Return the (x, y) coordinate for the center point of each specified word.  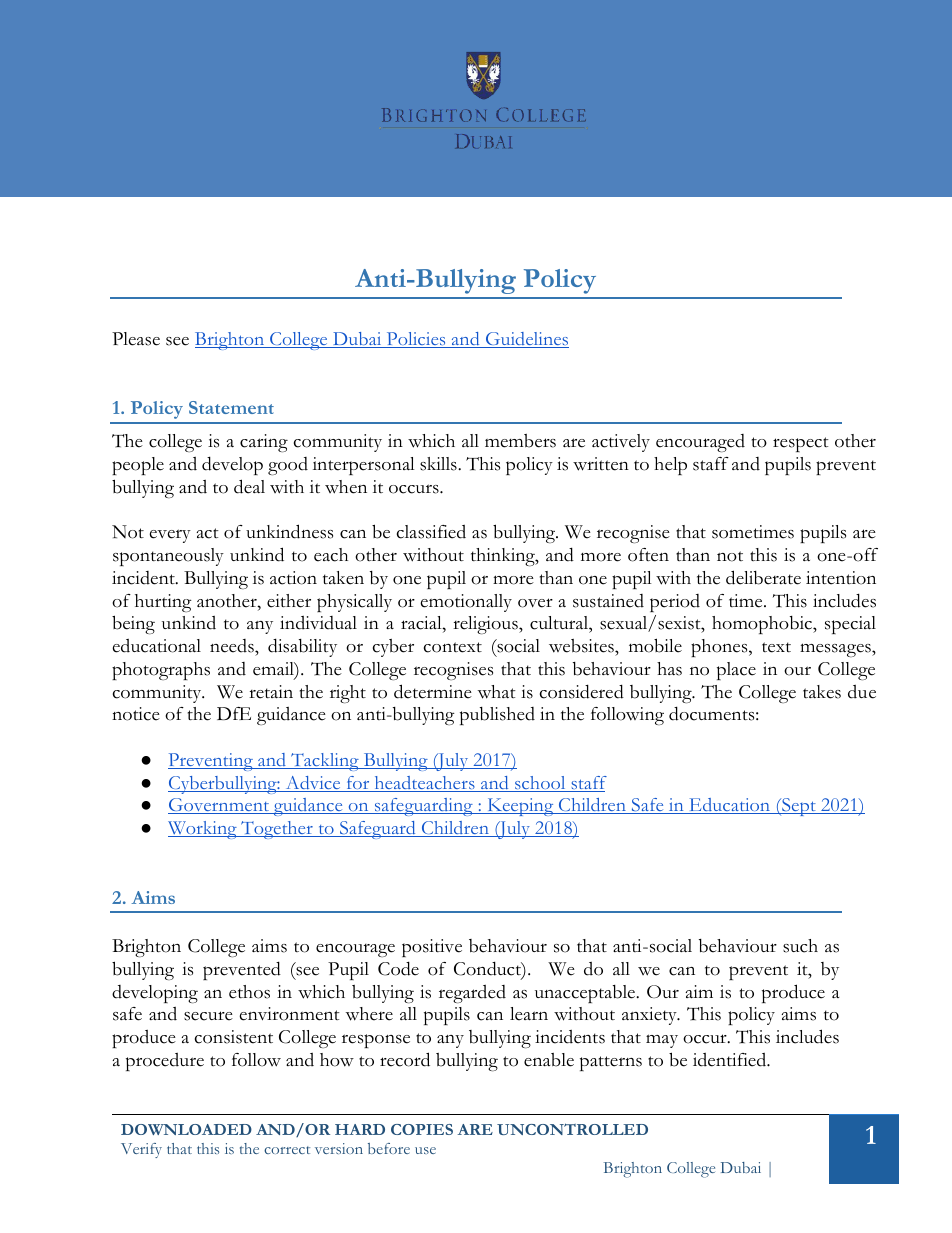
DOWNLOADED (186, 1129)
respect (801, 444)
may (662, 1041)
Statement (231, 407)
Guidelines (526, 340)
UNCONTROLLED (572, 1129)
